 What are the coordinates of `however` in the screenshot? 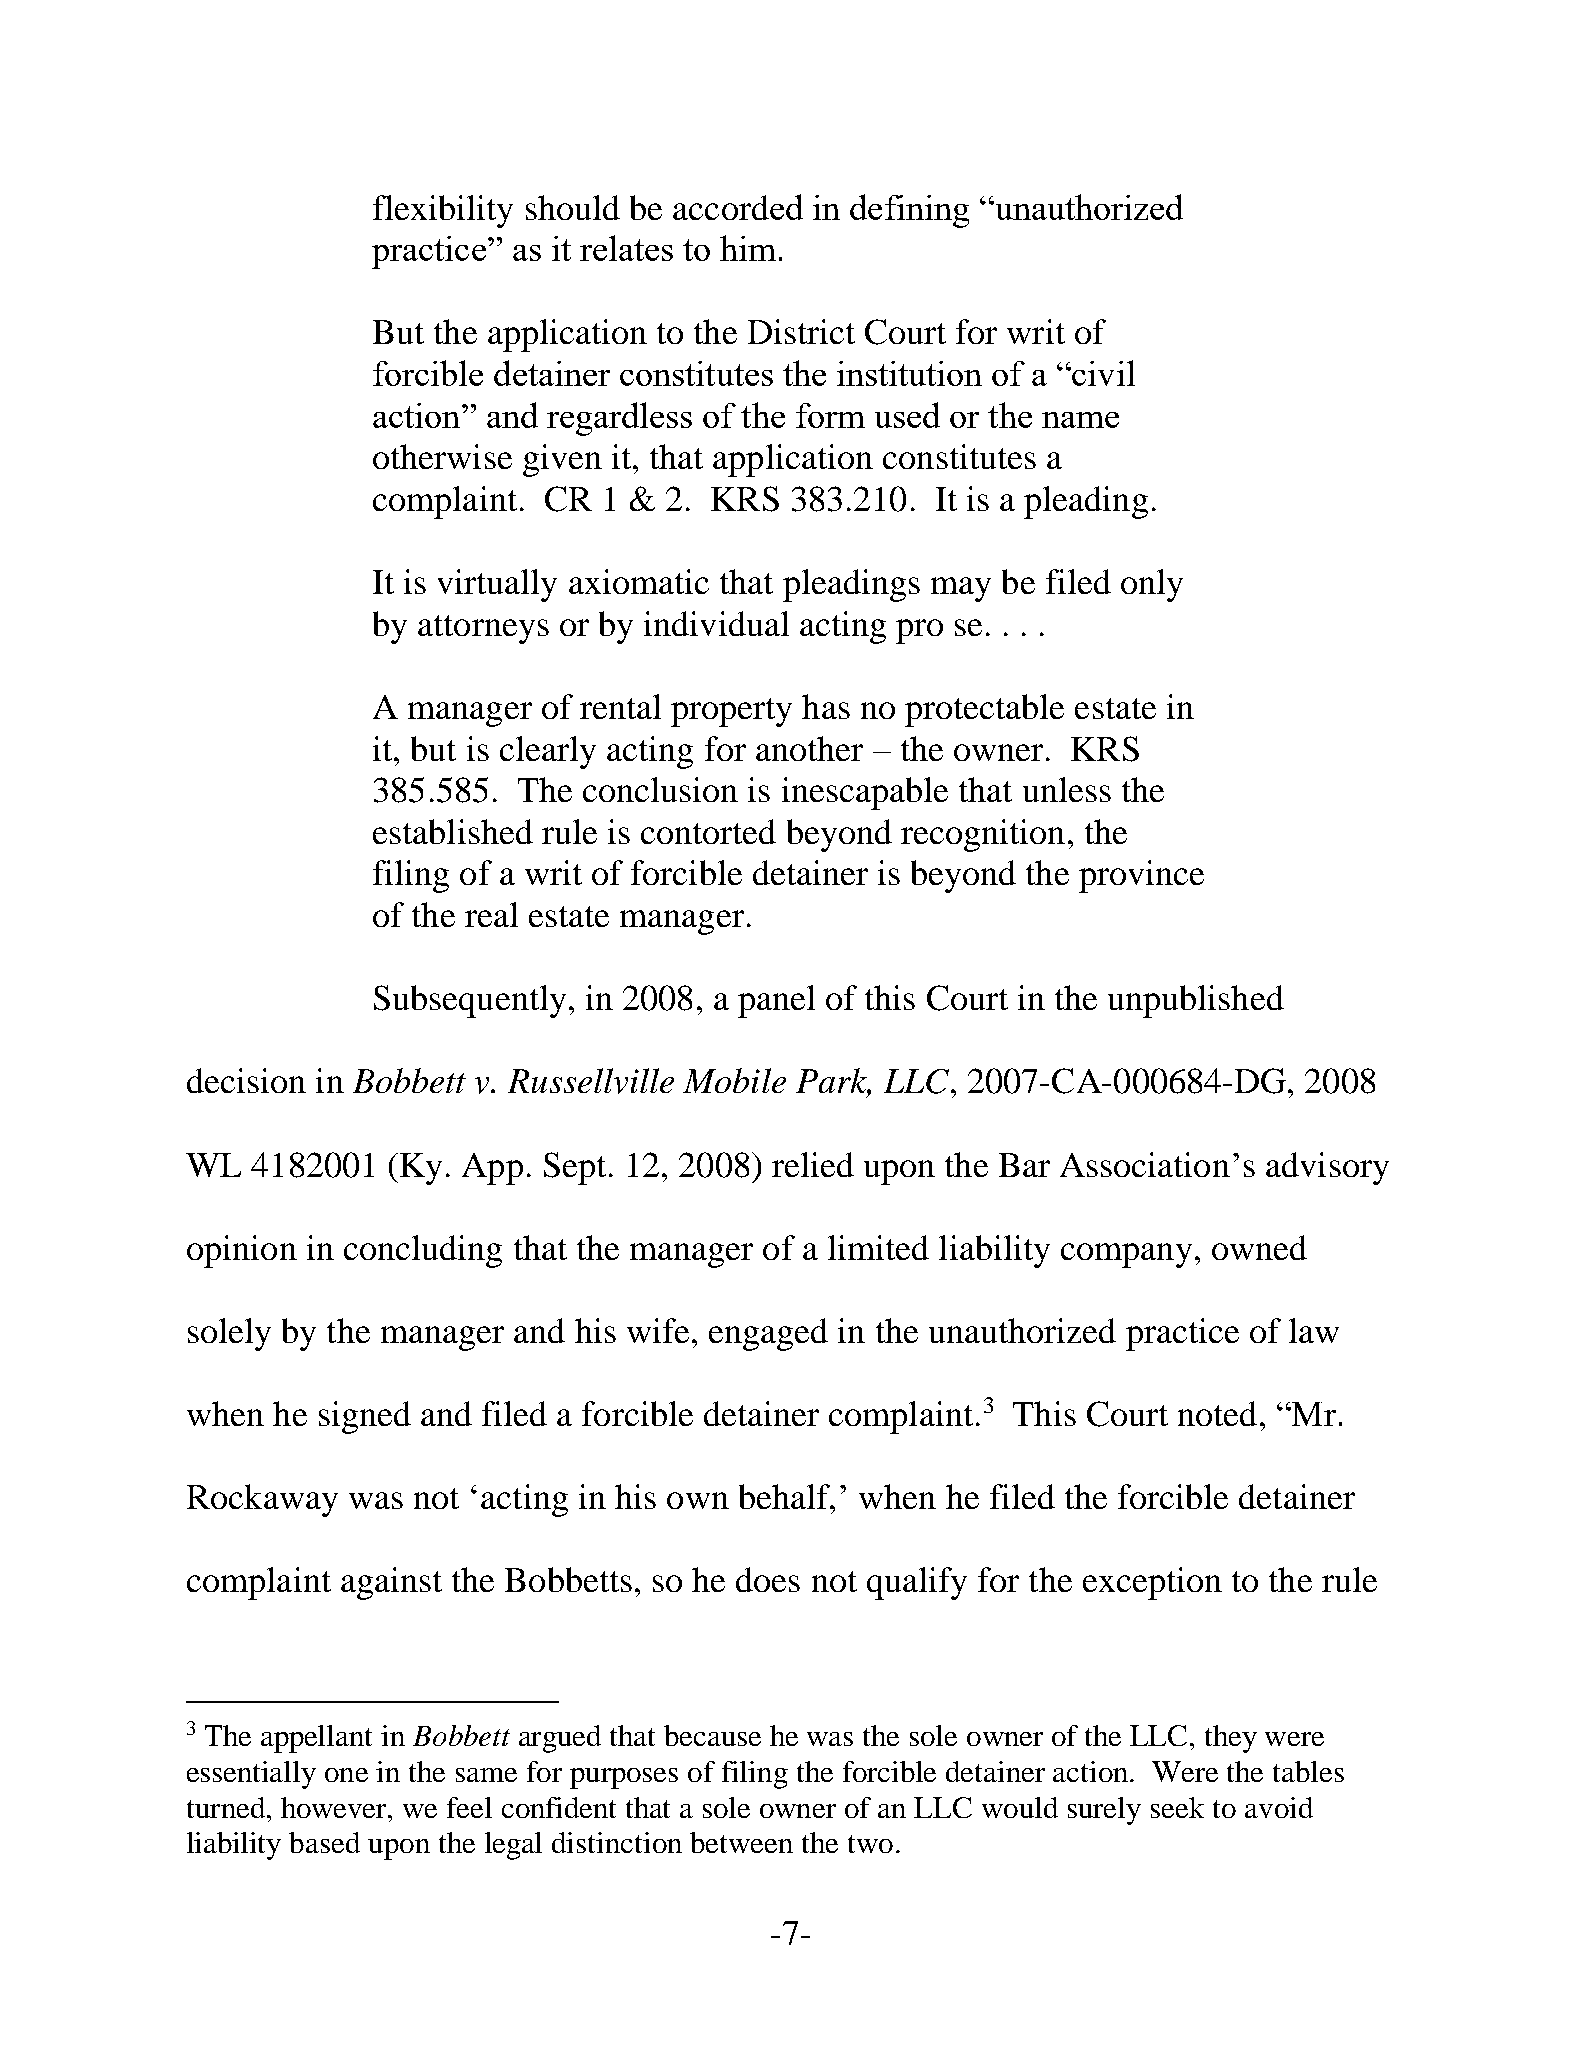 It's located at (335, 1807).
